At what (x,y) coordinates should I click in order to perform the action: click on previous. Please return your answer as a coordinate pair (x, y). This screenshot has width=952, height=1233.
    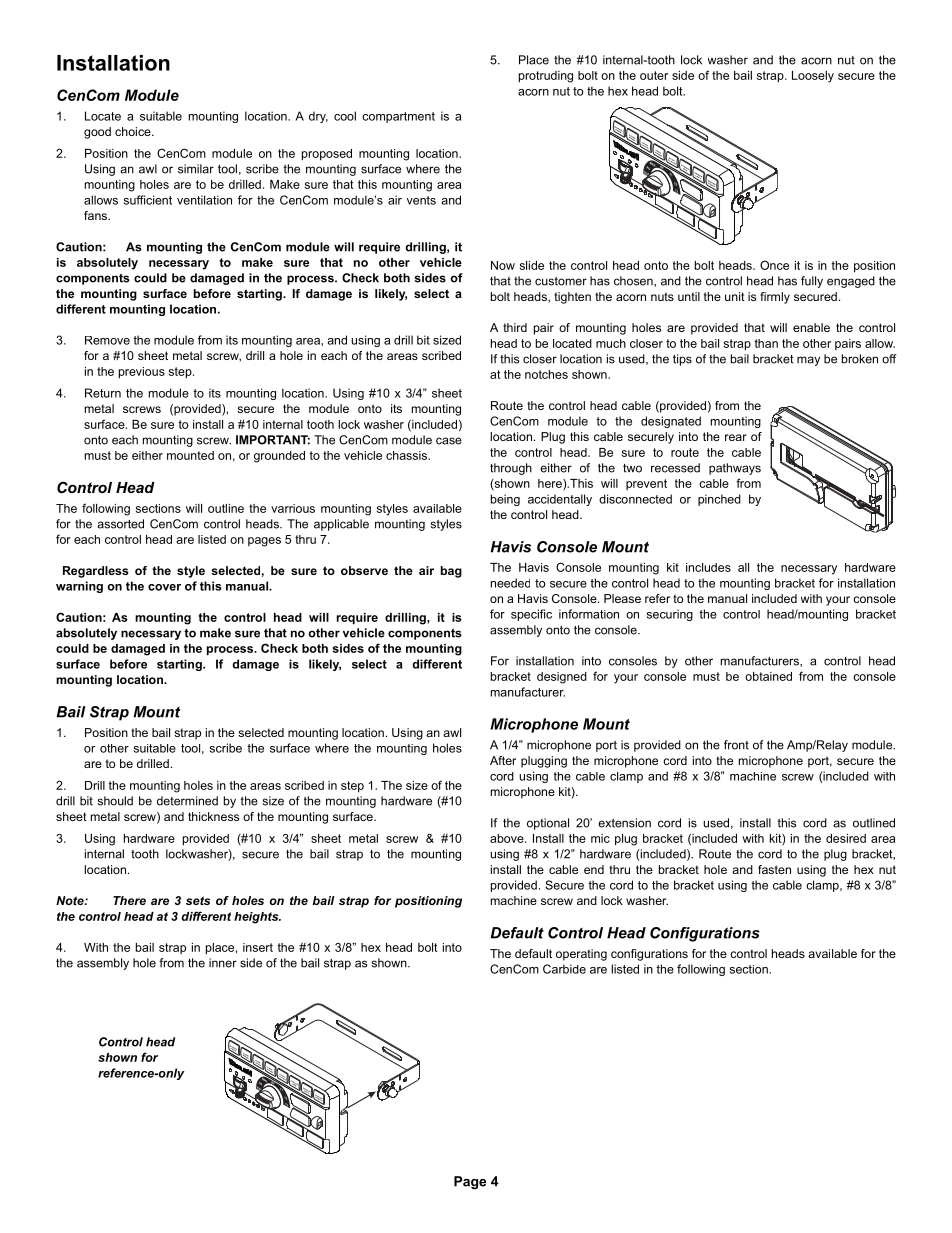
    Looking at the image, I should click on (142, 373).
